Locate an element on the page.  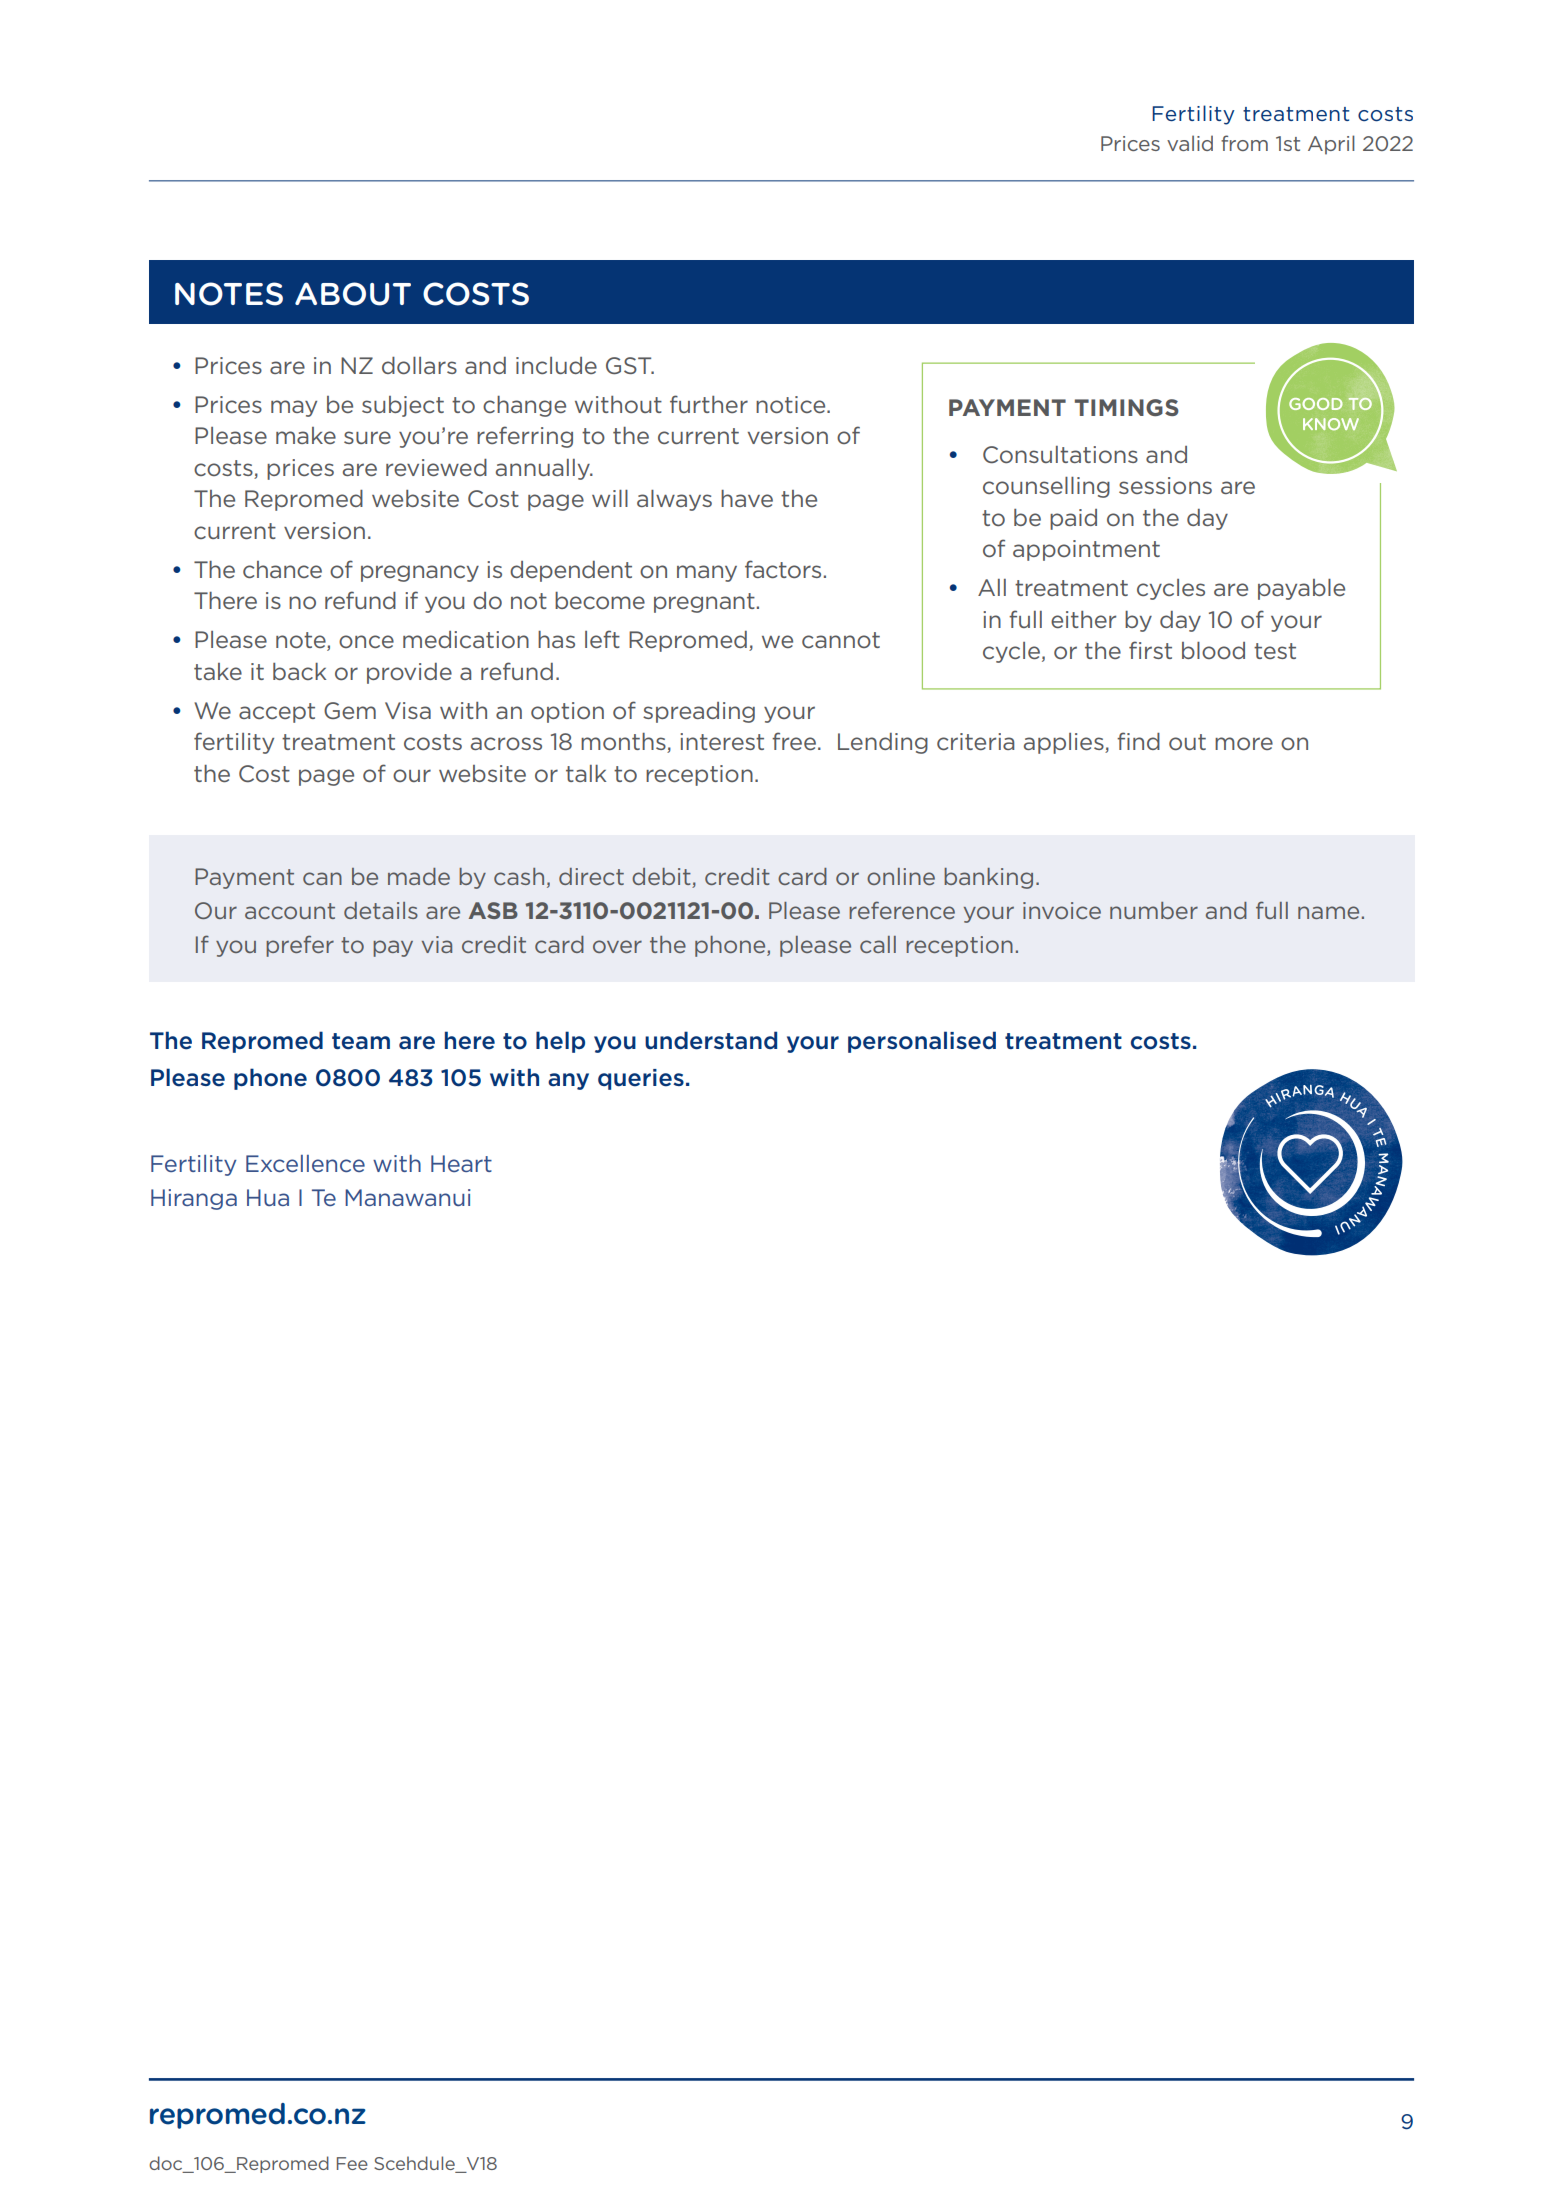
ABOUT is located at coordinates (353, 294).
